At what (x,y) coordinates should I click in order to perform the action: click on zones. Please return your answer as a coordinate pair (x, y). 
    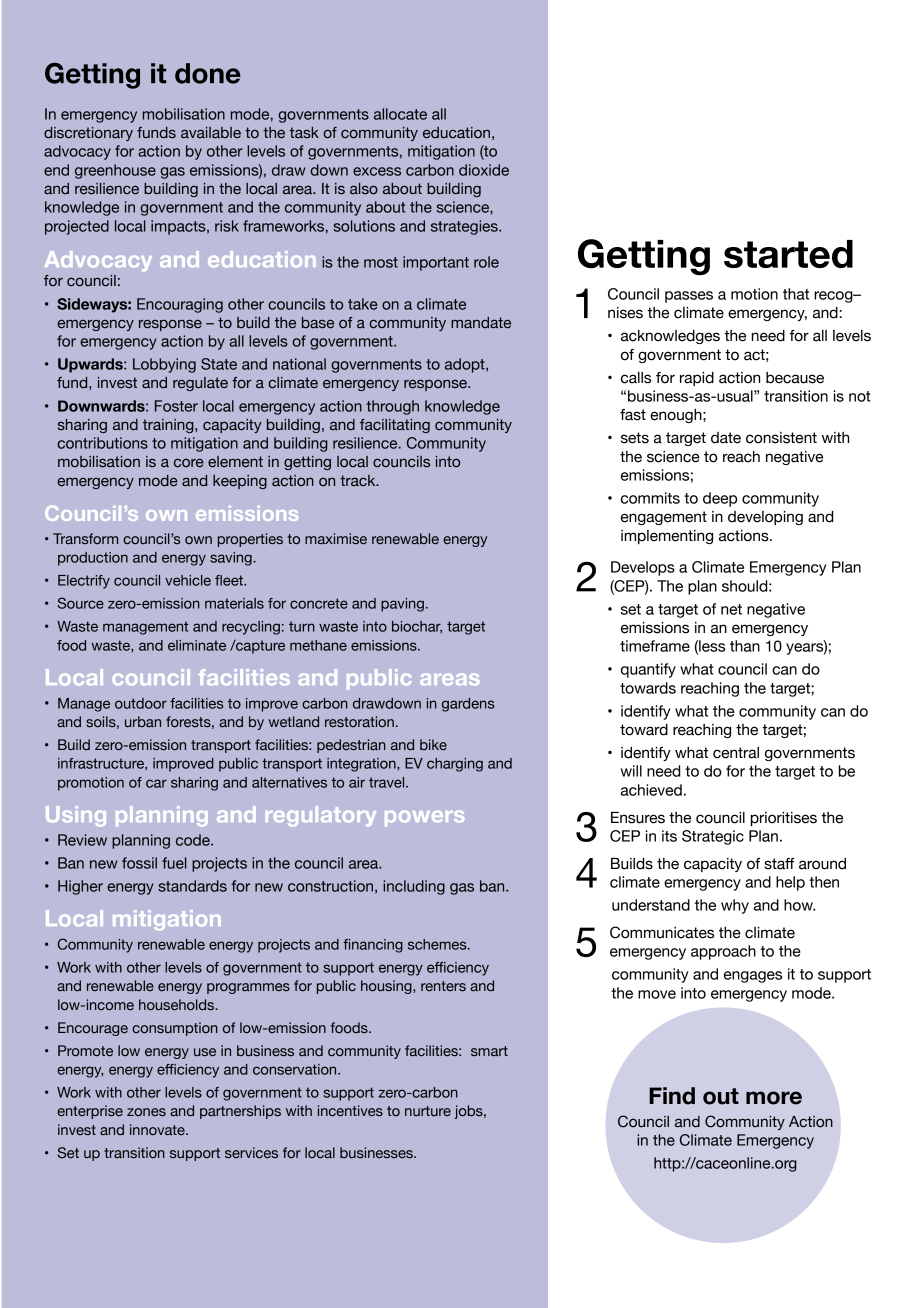
    Looking at the image, I should click on (146, 1112).
